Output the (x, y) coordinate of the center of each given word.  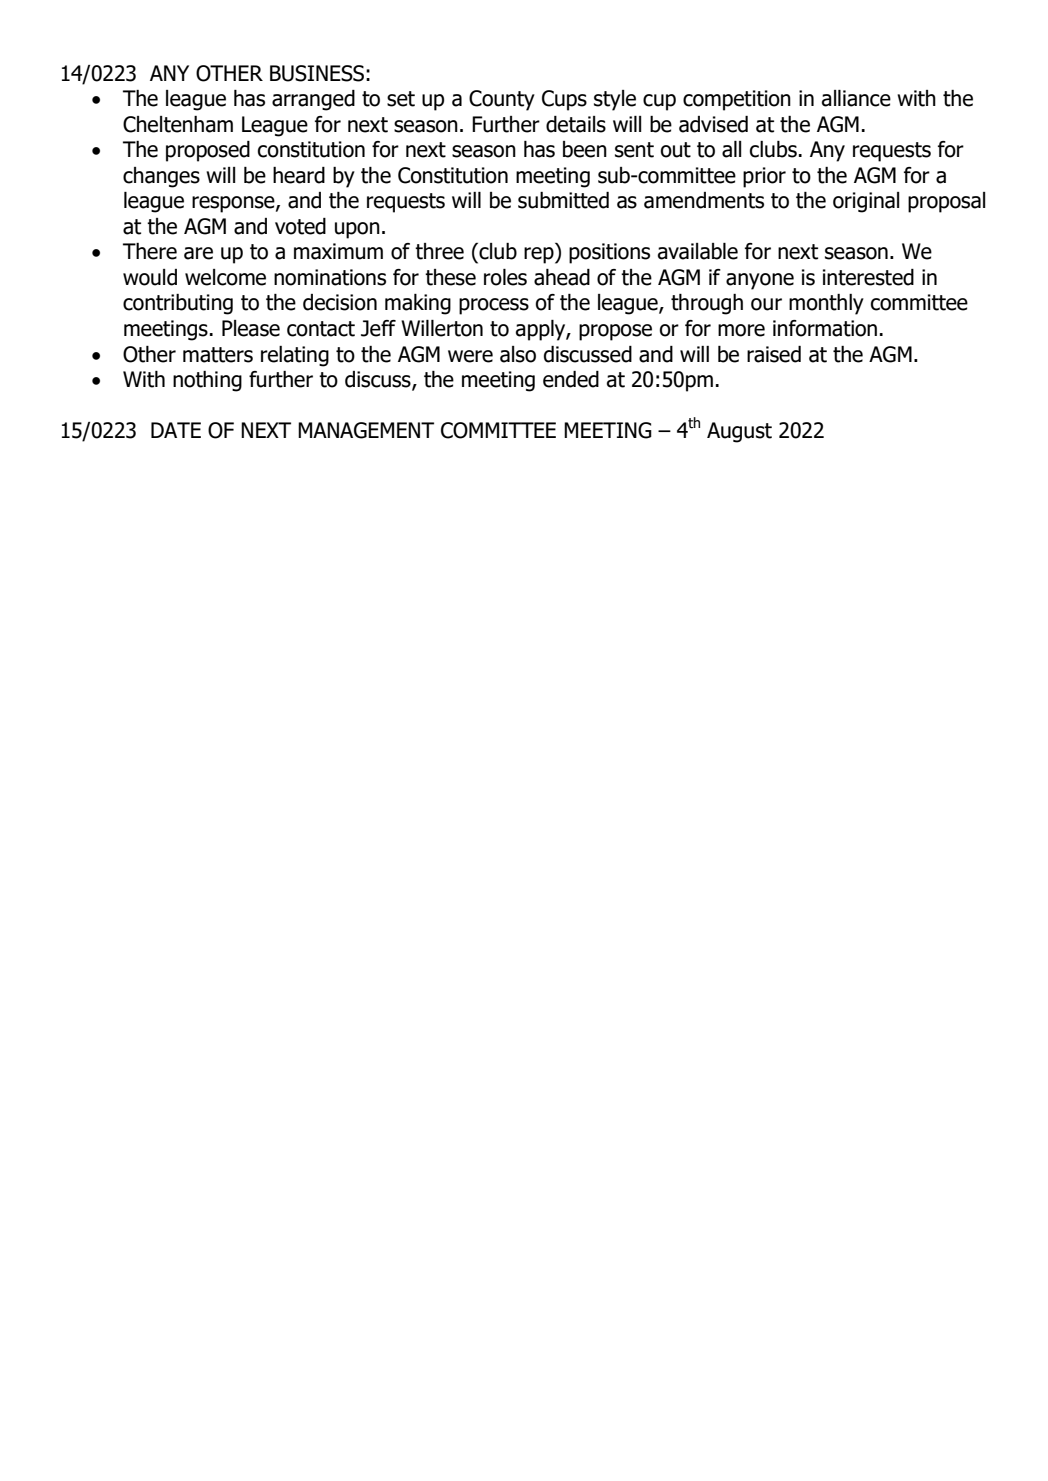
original (866, 202)
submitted (563, 200)
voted (300, 226)
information (825, 328)
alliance (856, 98)
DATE (176, 430)
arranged (313, 100)
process (494, 306)
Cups (564, 100)
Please (251, 328)
